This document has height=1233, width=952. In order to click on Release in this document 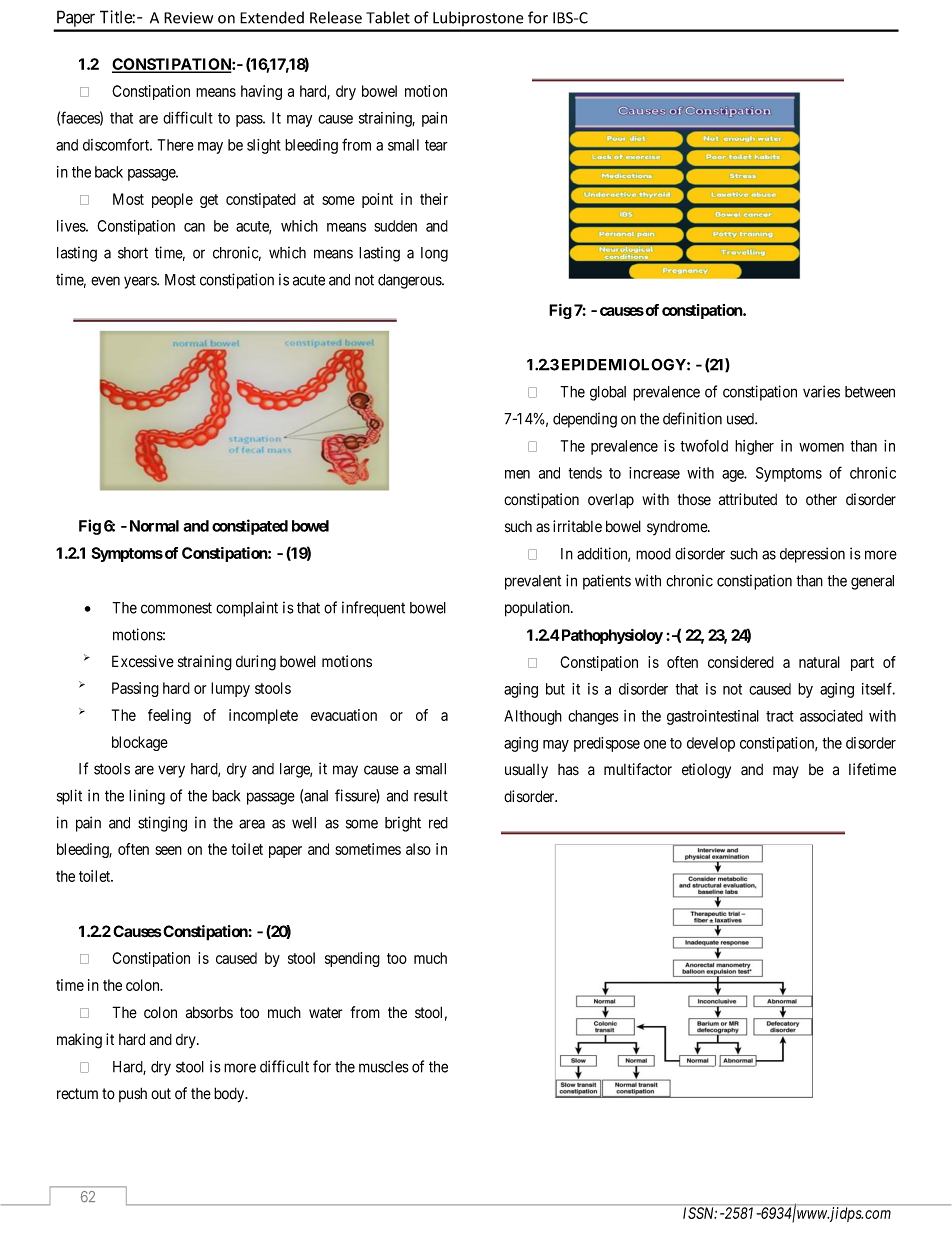, I will do `click(336, 17)`.
